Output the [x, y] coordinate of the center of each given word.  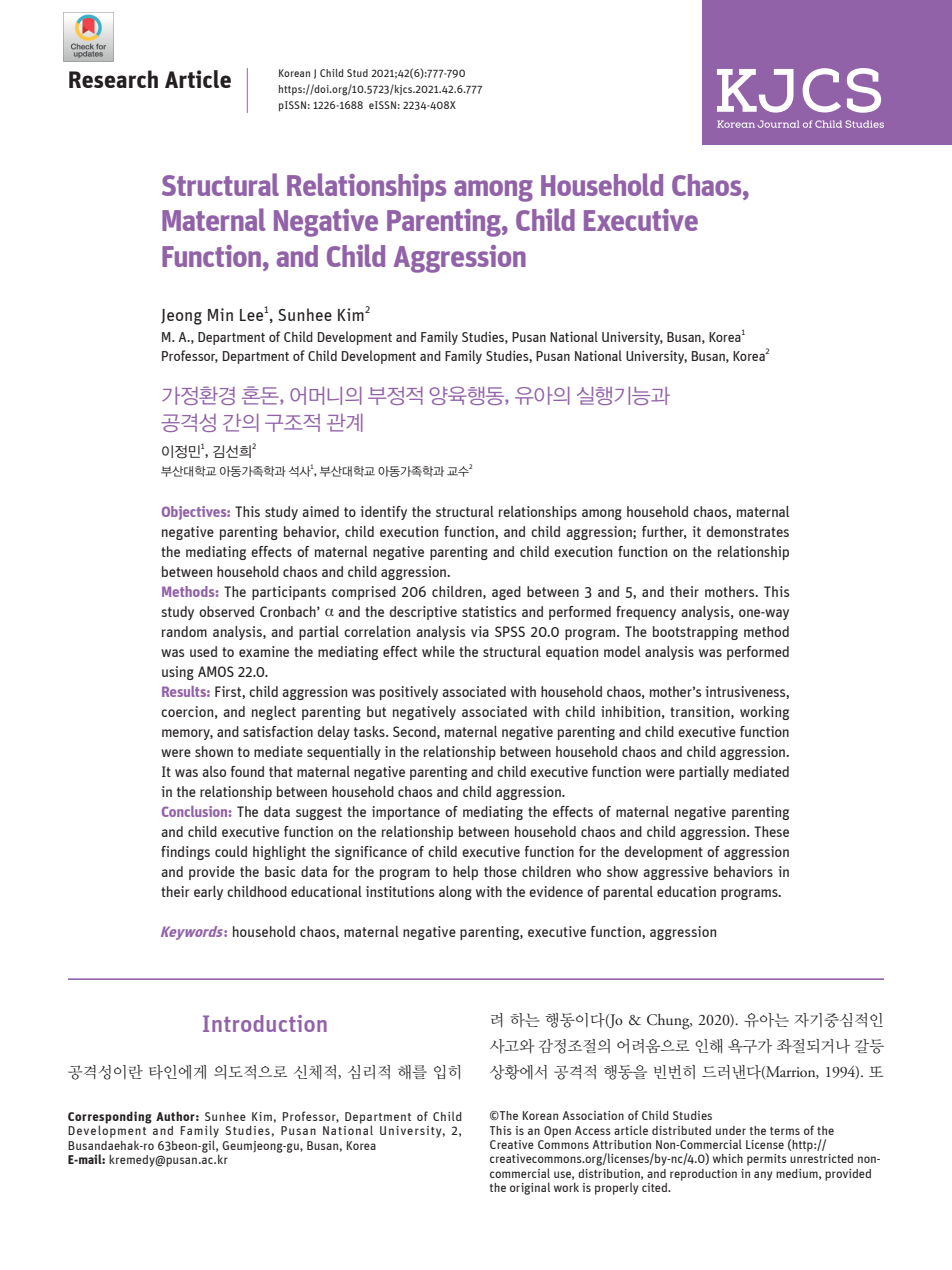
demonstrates [748, 531]
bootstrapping [695, 633]
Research [113, 79]
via [480, 631]
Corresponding [110, 1118]
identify [383, 513]
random [184, 631]
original [530, 1188]
